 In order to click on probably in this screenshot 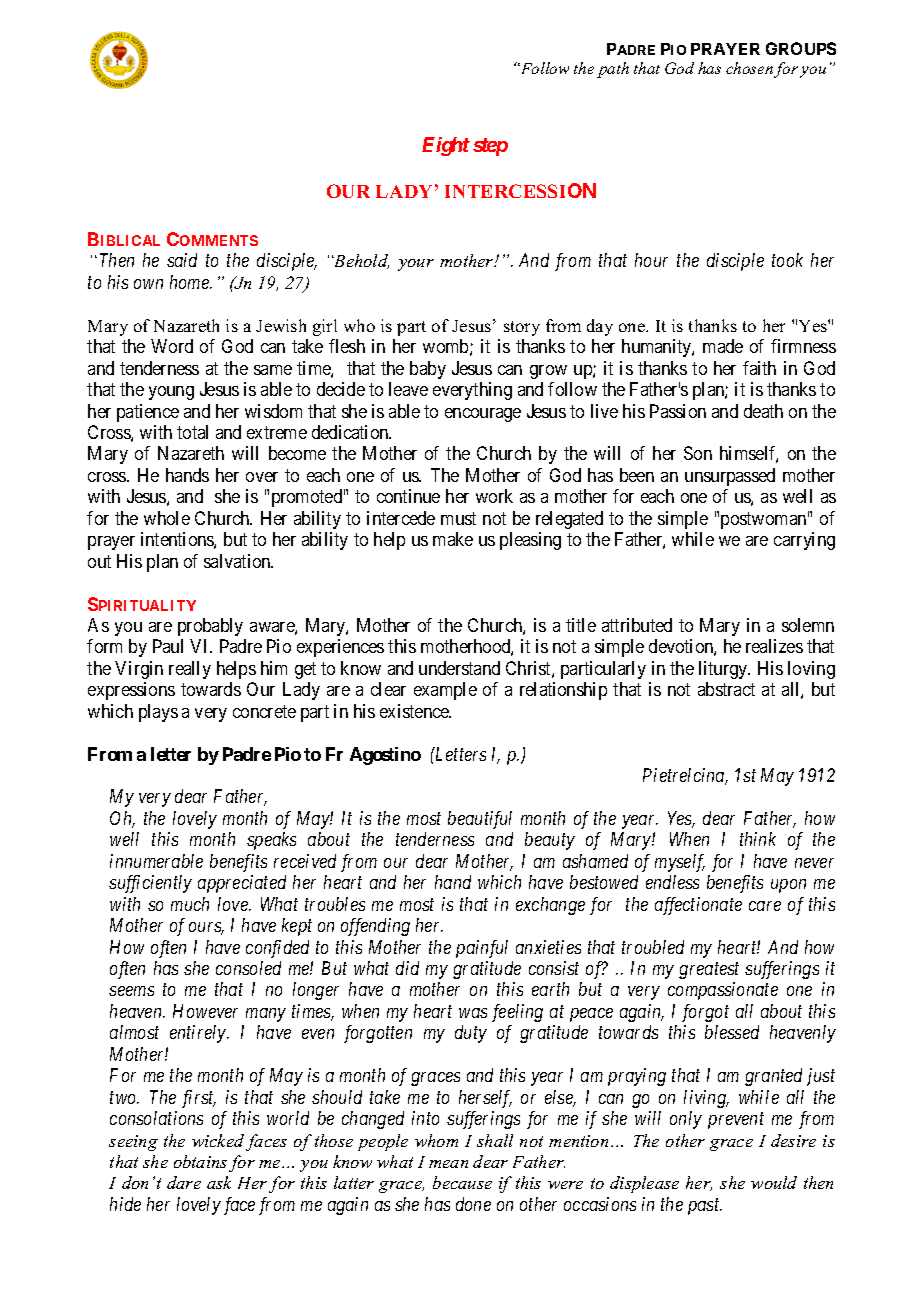, I will do `click(210, 627)`.
